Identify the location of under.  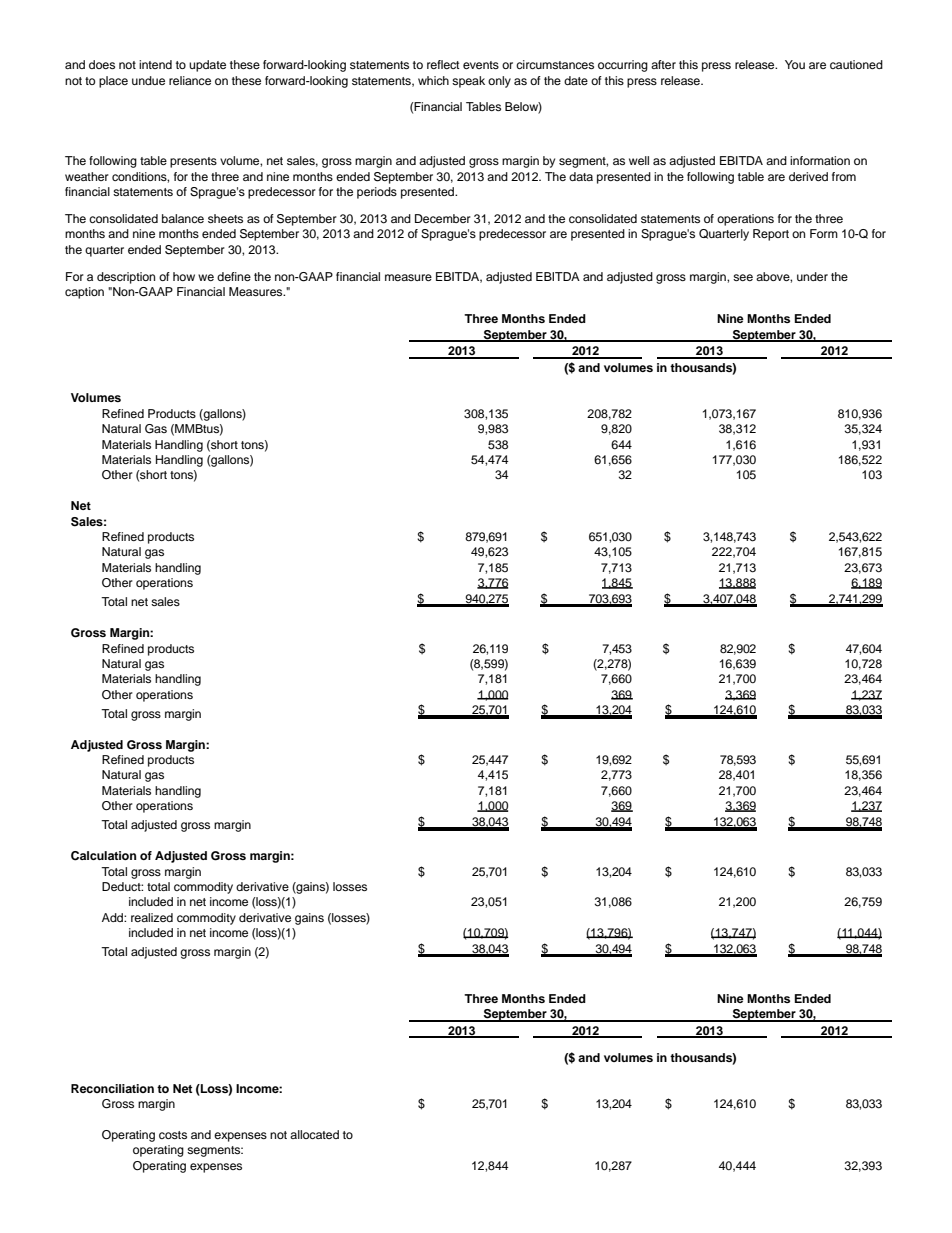
(812, 276).
